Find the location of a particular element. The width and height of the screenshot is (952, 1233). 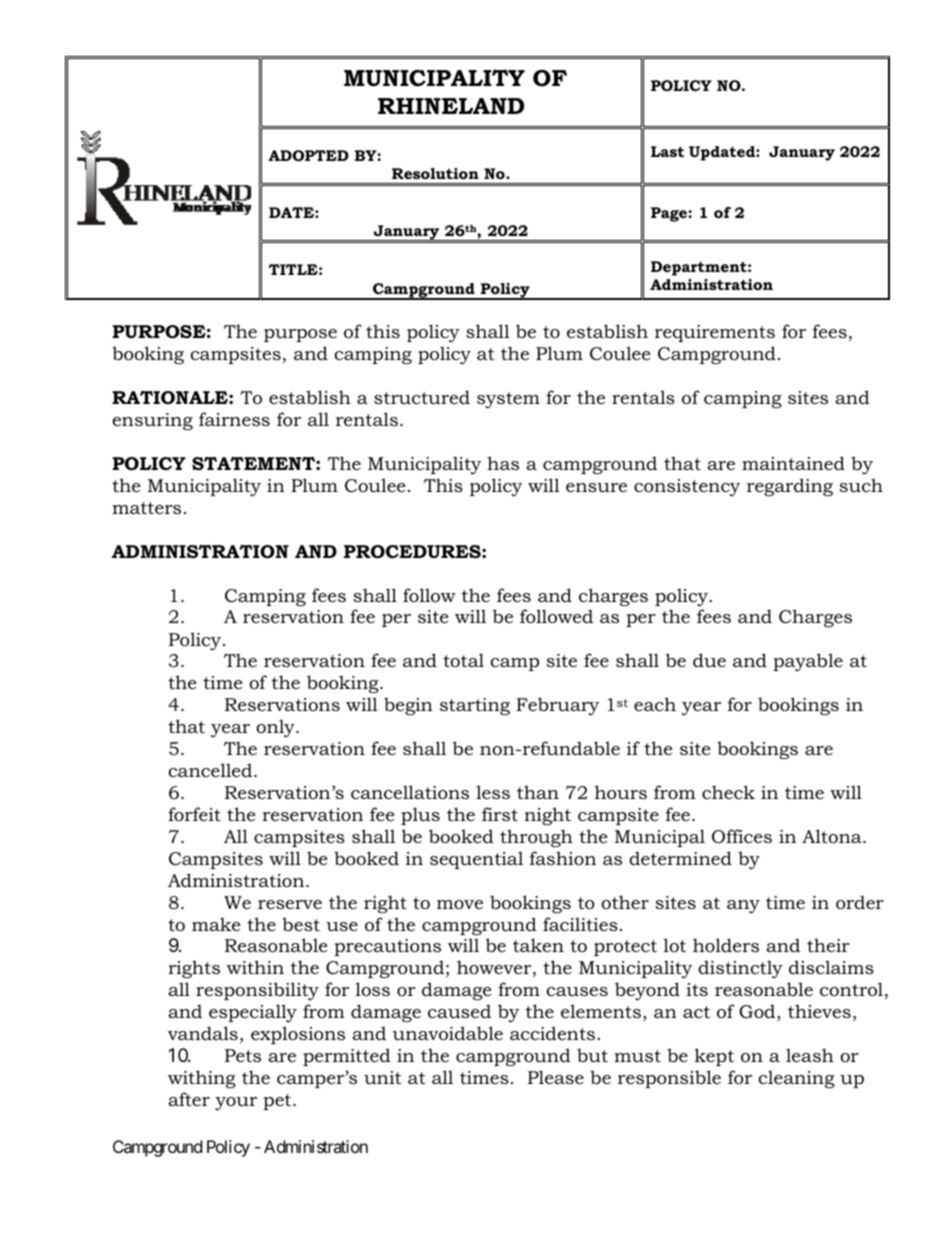

RHINELAND is located at coordinates (451, 106).
